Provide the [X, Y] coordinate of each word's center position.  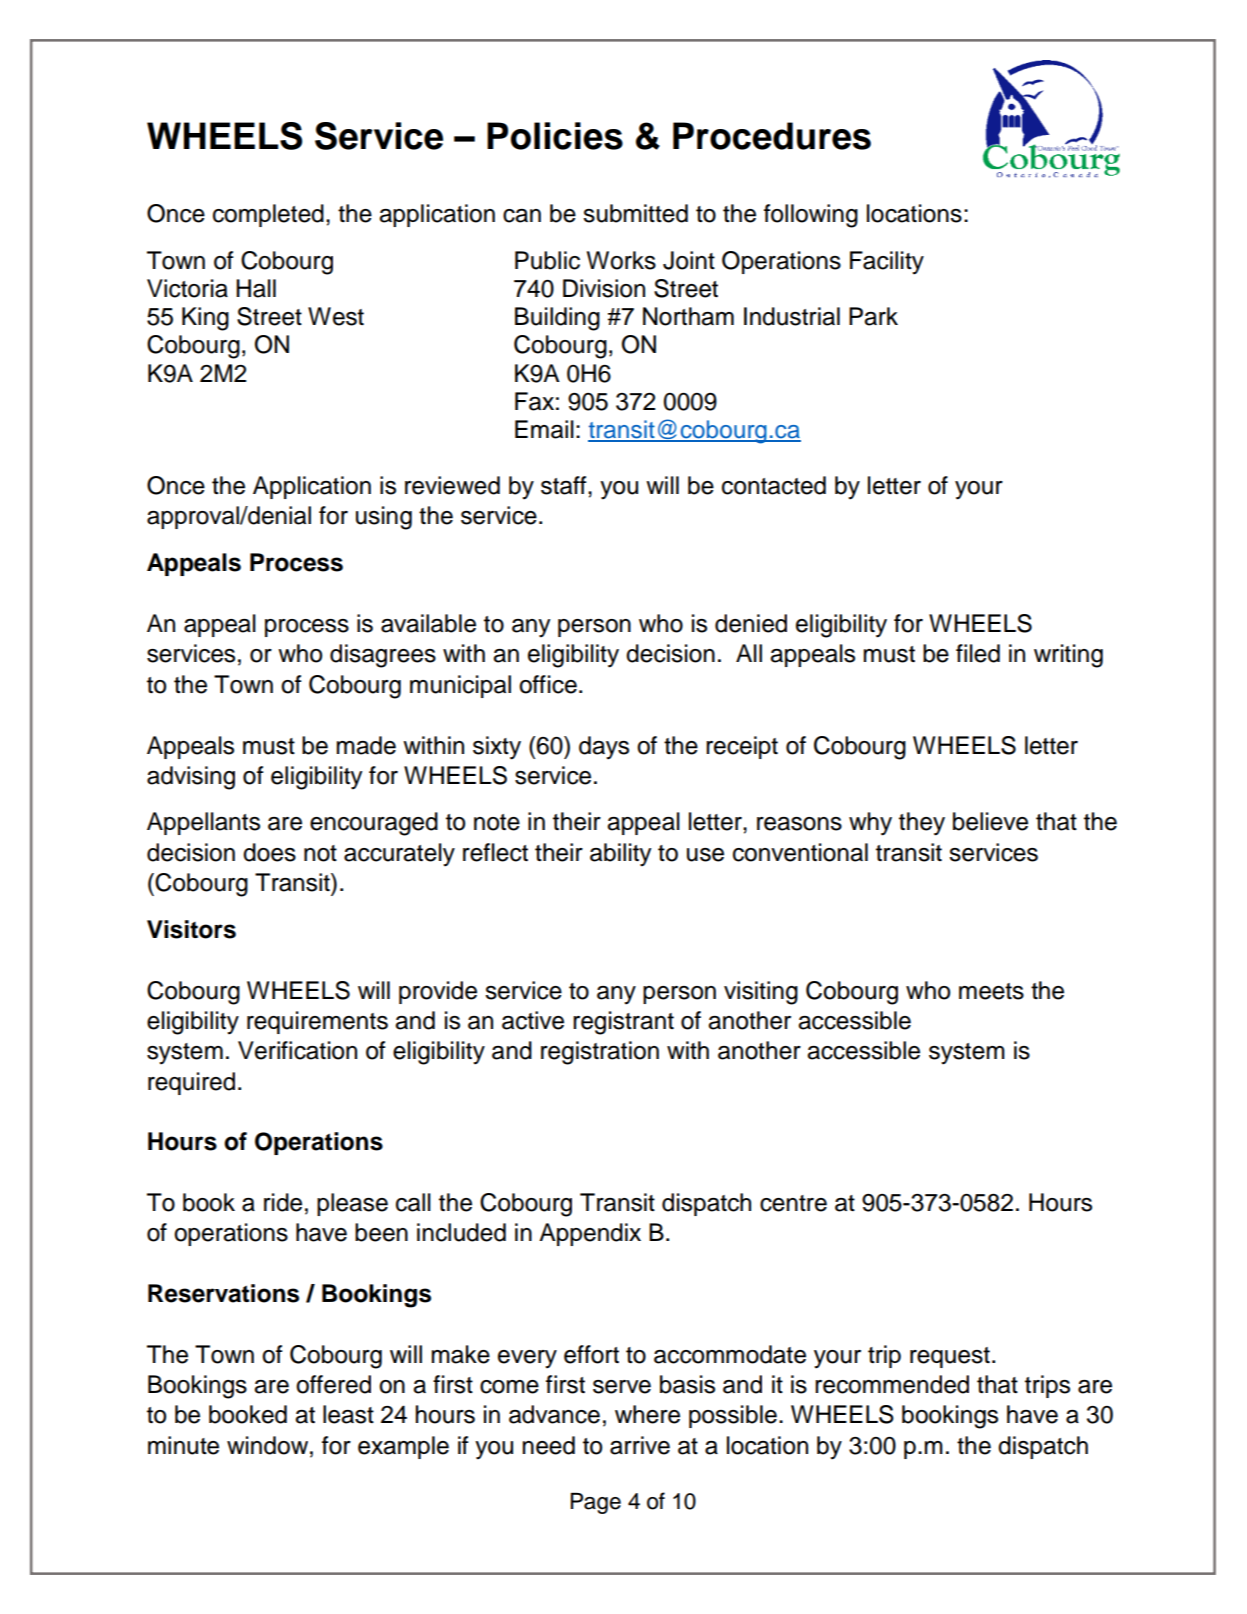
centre [793, 1203]
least [348, 1414]
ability [620, 855]
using [384, 518]
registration [600, 1053]
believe [990, 821]
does [269, 852]
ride [283, 1202]
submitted [635, 213]
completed [268, 215]
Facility [887, 263]
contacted [774, 485]
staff [565, 485]
